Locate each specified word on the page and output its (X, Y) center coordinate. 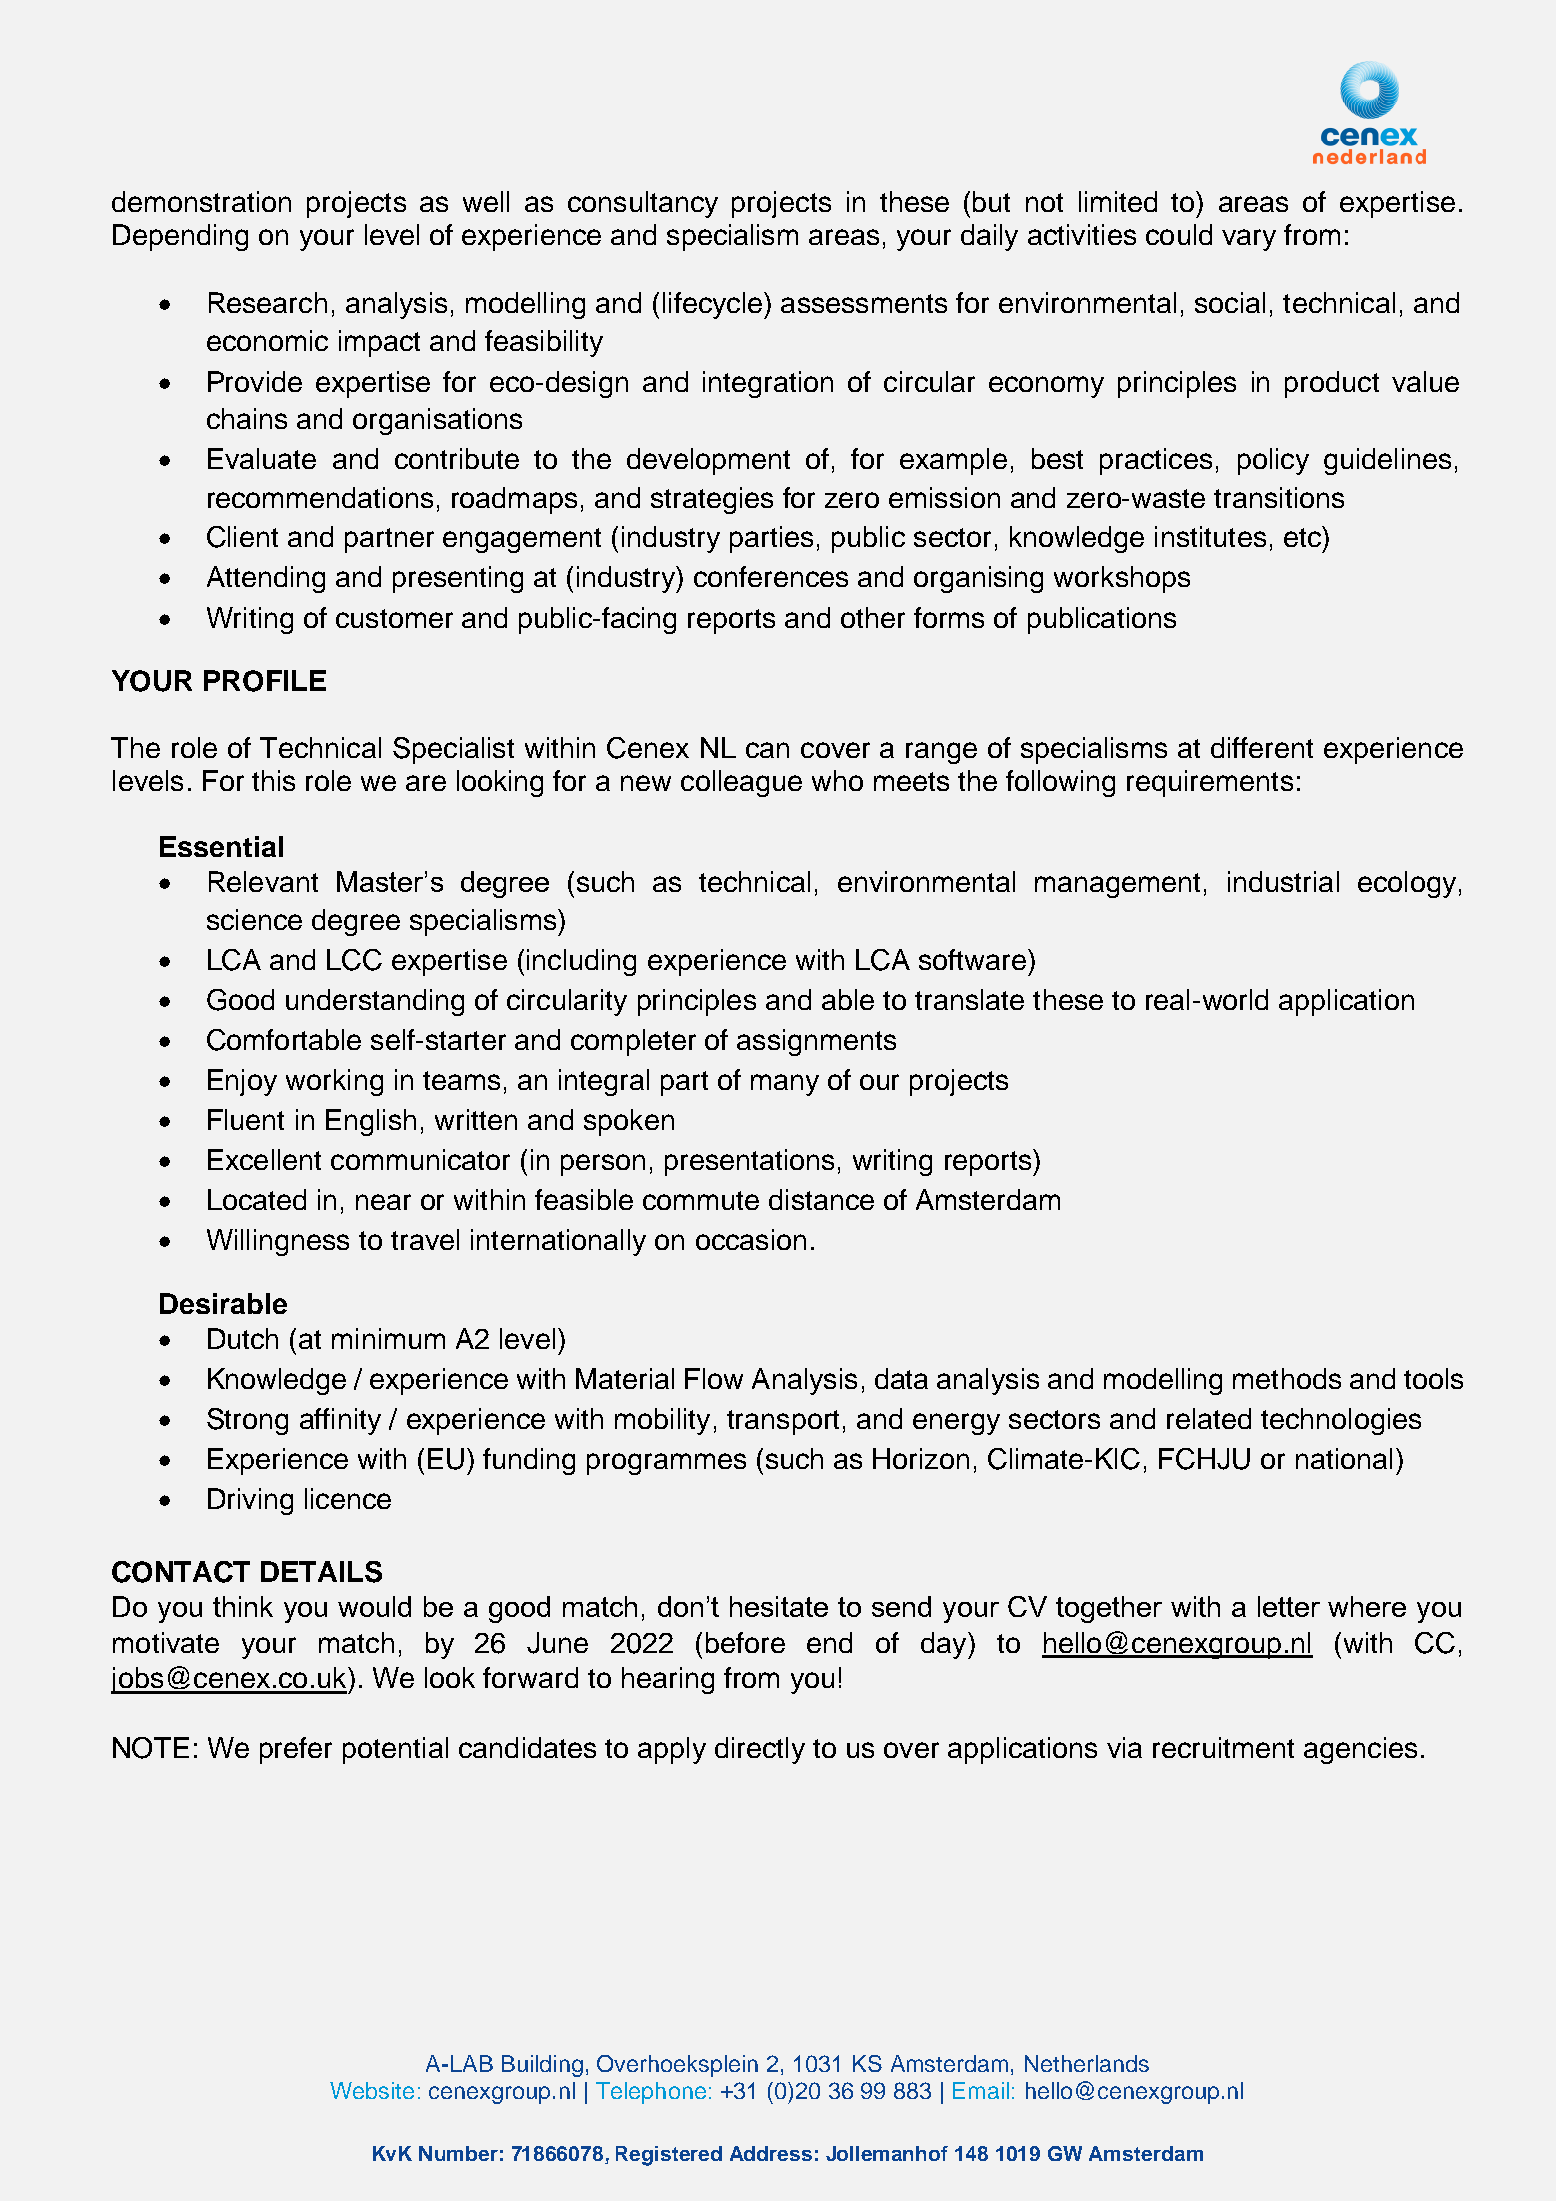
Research (268, 302)
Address (771, 2153)
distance (821, 1199)
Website (372, 2090)
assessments (864, 303)
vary (1249, 240)
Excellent (264, 1159)
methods (1287, 1378)
